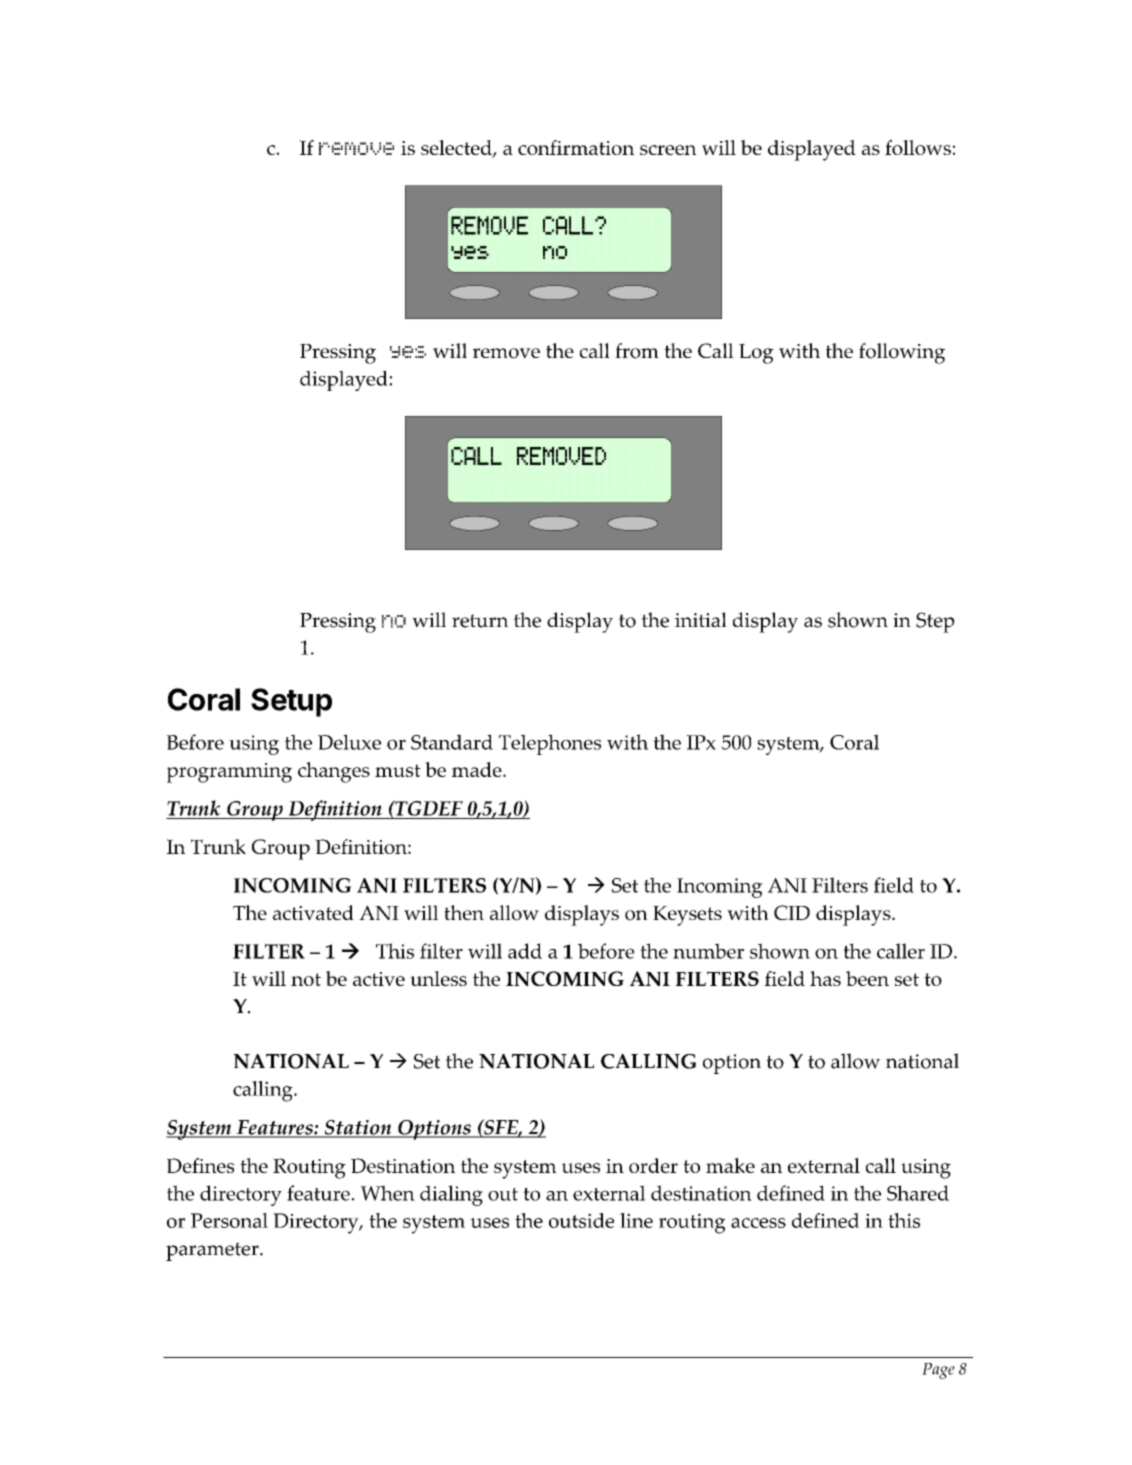  What do you see at coordinates (525, 951) in the document?
I see `add` at bounding box center [525, 951].
